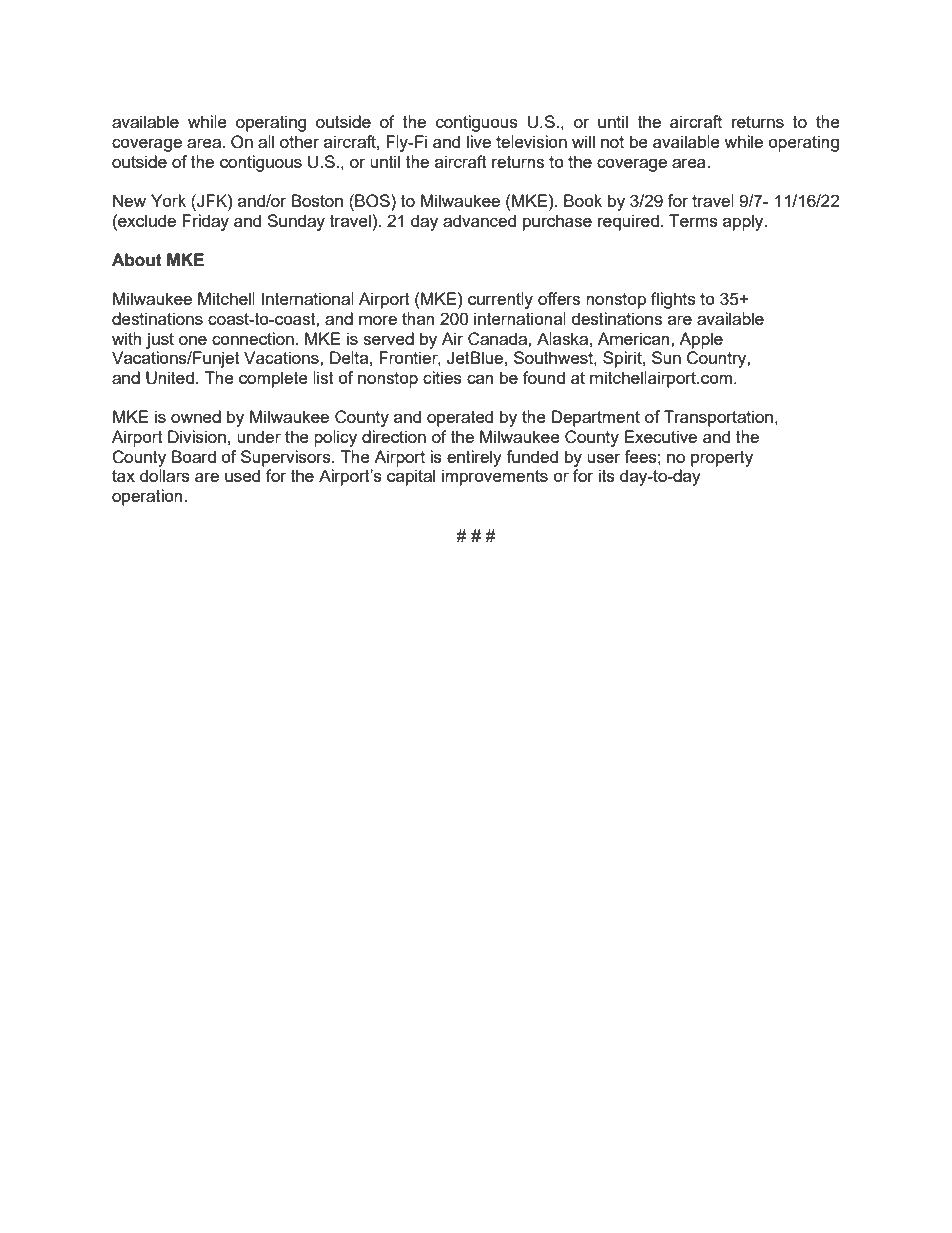 The image size is (952, 1233). Describe the element at coordinates (673, 300) in the screenshot. I see `flights` at that location.
